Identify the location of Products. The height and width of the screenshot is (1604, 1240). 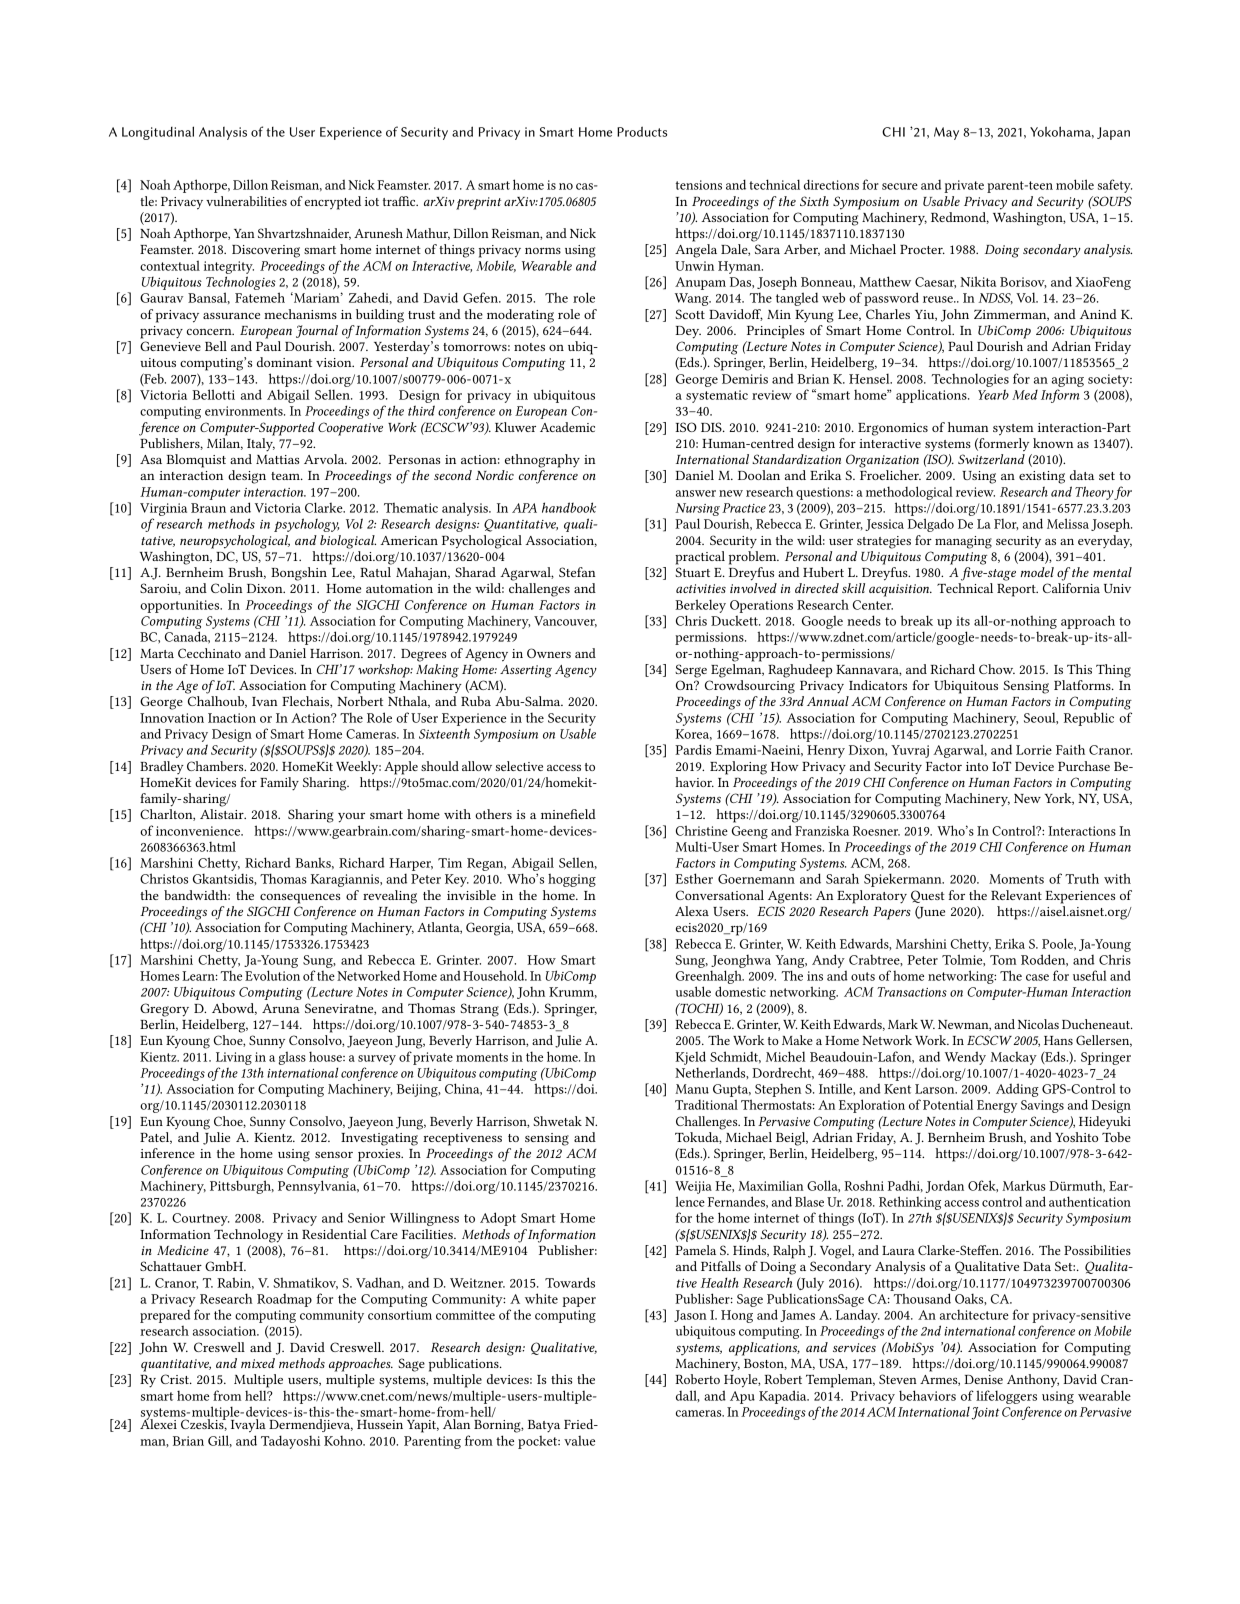
(642, 131).
